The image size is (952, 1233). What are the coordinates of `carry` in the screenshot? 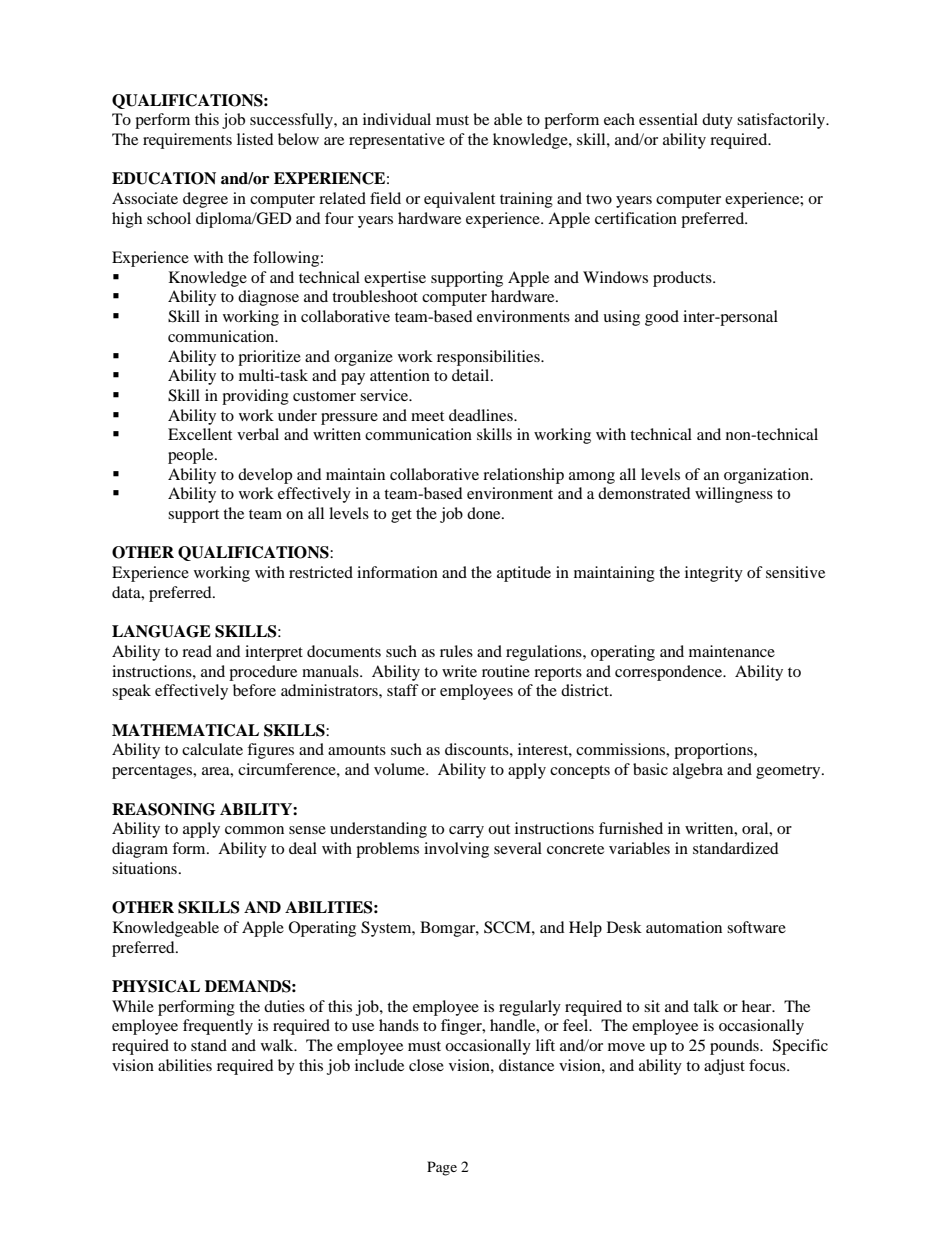 It's located at (466, 832).
